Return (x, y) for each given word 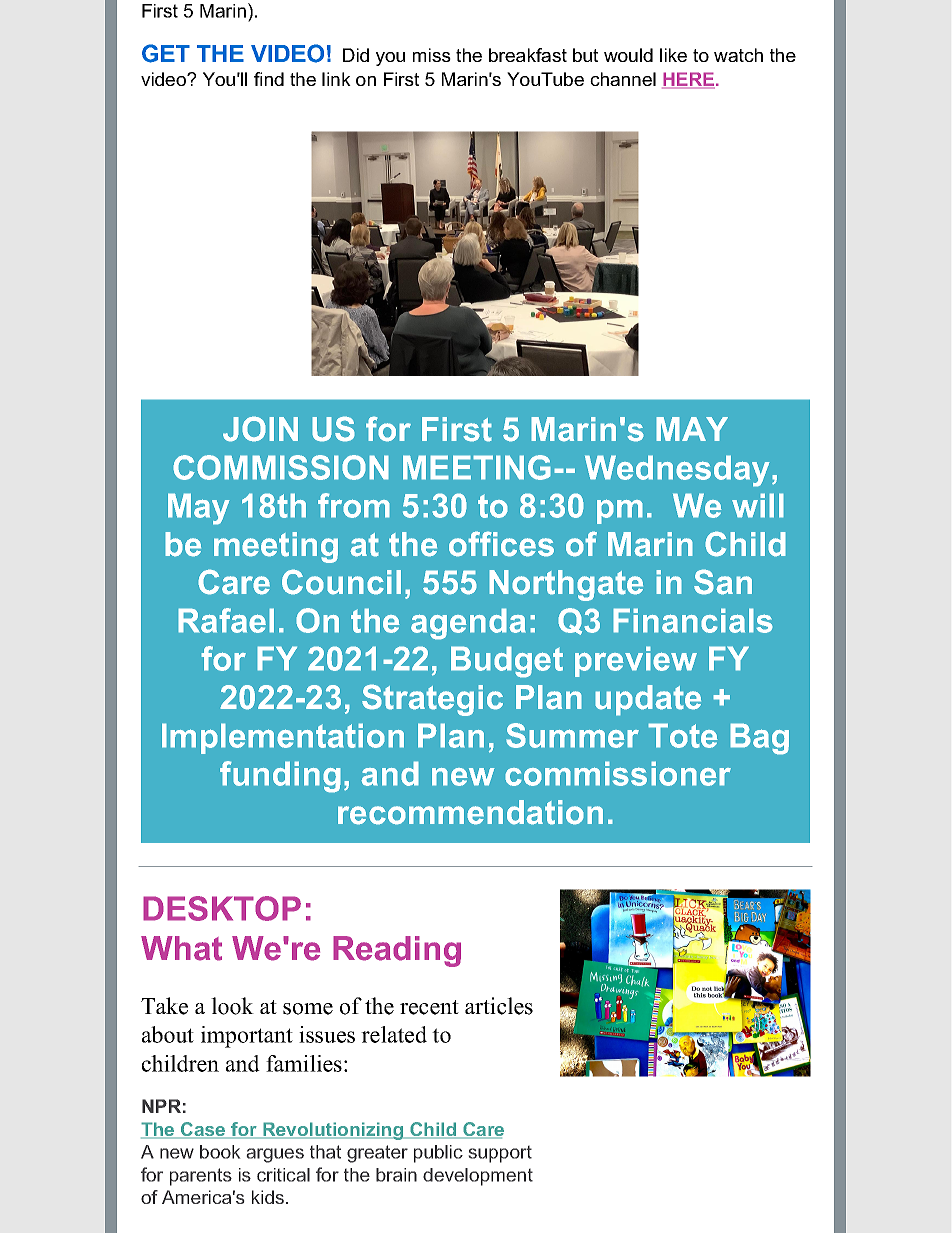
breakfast (528, 55)
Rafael (226, 620)
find (269, 79)
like (673, 55)
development (478, 1177)
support (500, 1154)
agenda (468, 624)
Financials (693, 620)
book (220, 1152)
